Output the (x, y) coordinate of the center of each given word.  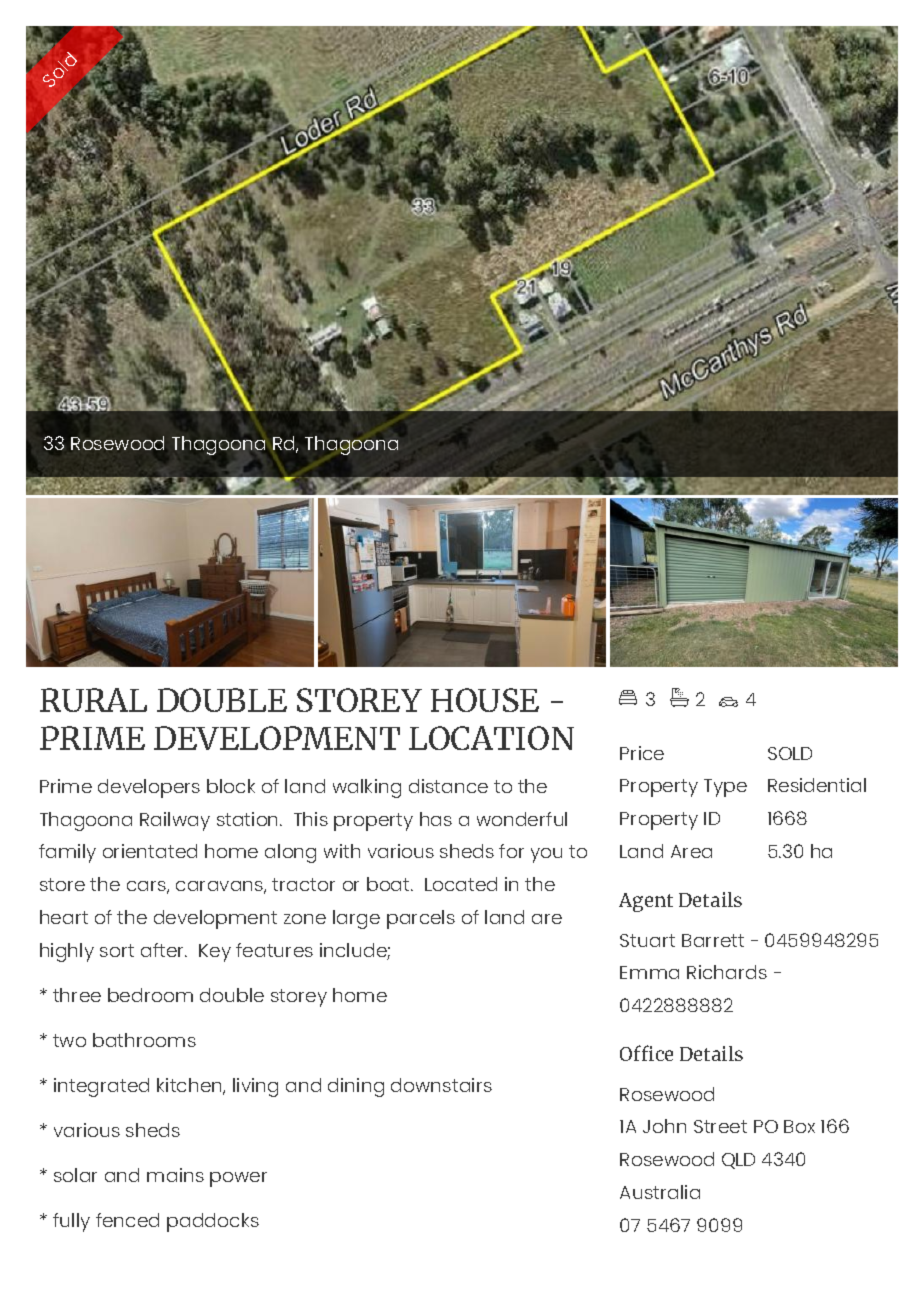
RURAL (93, 700)
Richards (727, 972)
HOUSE (485, 700)
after (164, 950)
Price (642, 753)
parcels (421, 919)
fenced (127, 1220)
